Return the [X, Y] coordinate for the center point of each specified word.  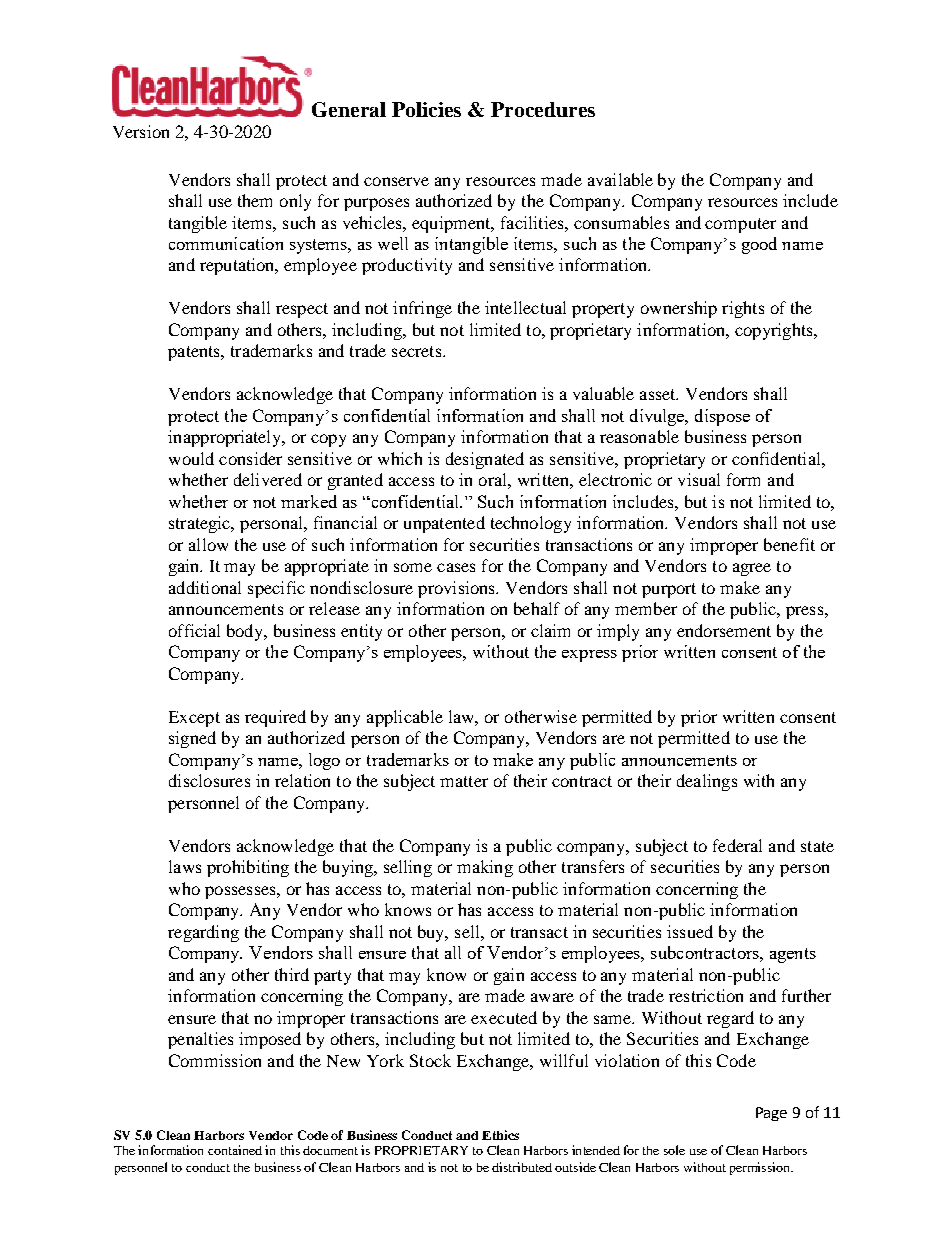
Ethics [500, 1135]
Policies [426, 109]
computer [740, 225]
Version [141, 131]
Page [771, 1114]
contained [235, 1150]
